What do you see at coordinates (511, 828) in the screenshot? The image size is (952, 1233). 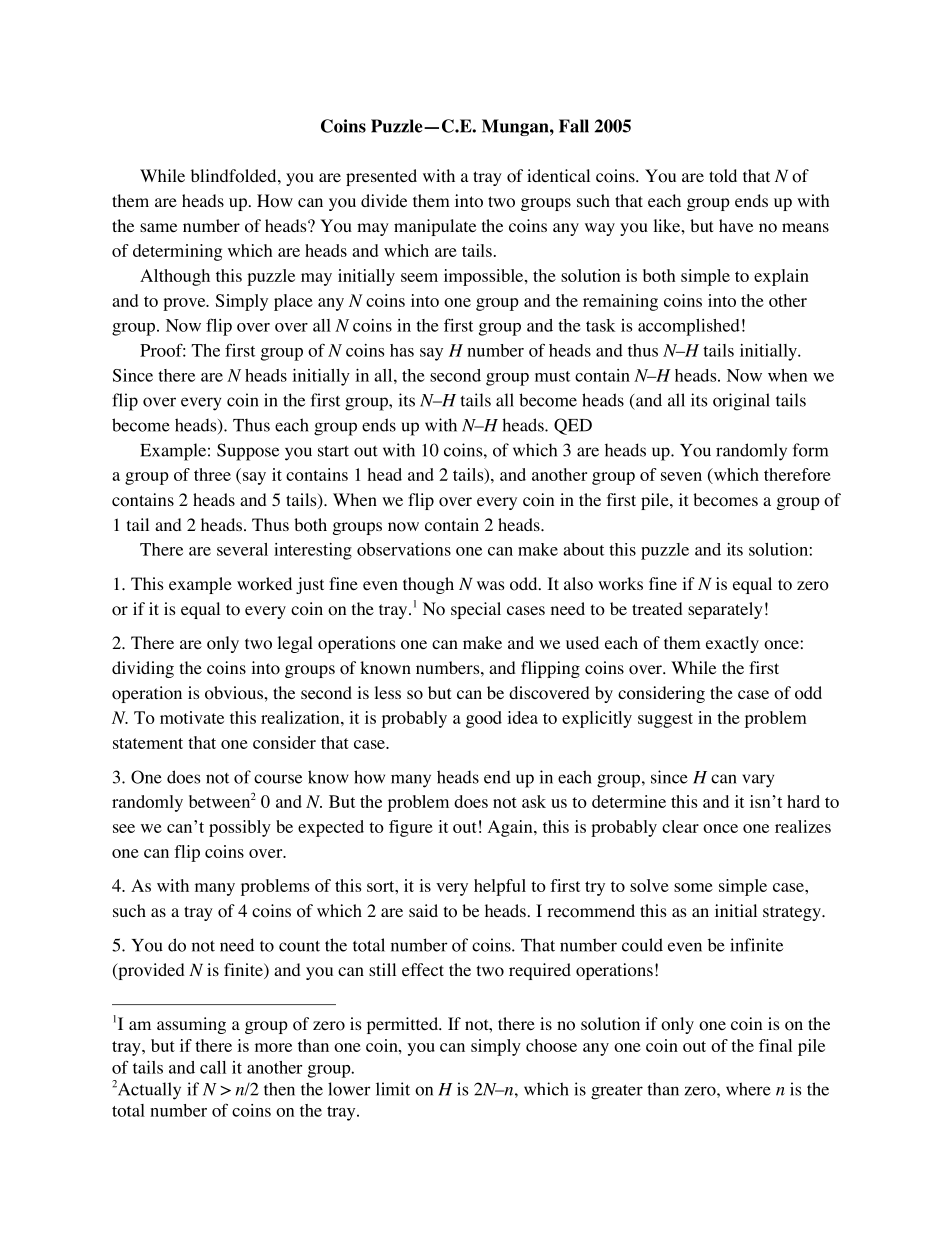 I see `Again` at bounding box center [511, 828].
